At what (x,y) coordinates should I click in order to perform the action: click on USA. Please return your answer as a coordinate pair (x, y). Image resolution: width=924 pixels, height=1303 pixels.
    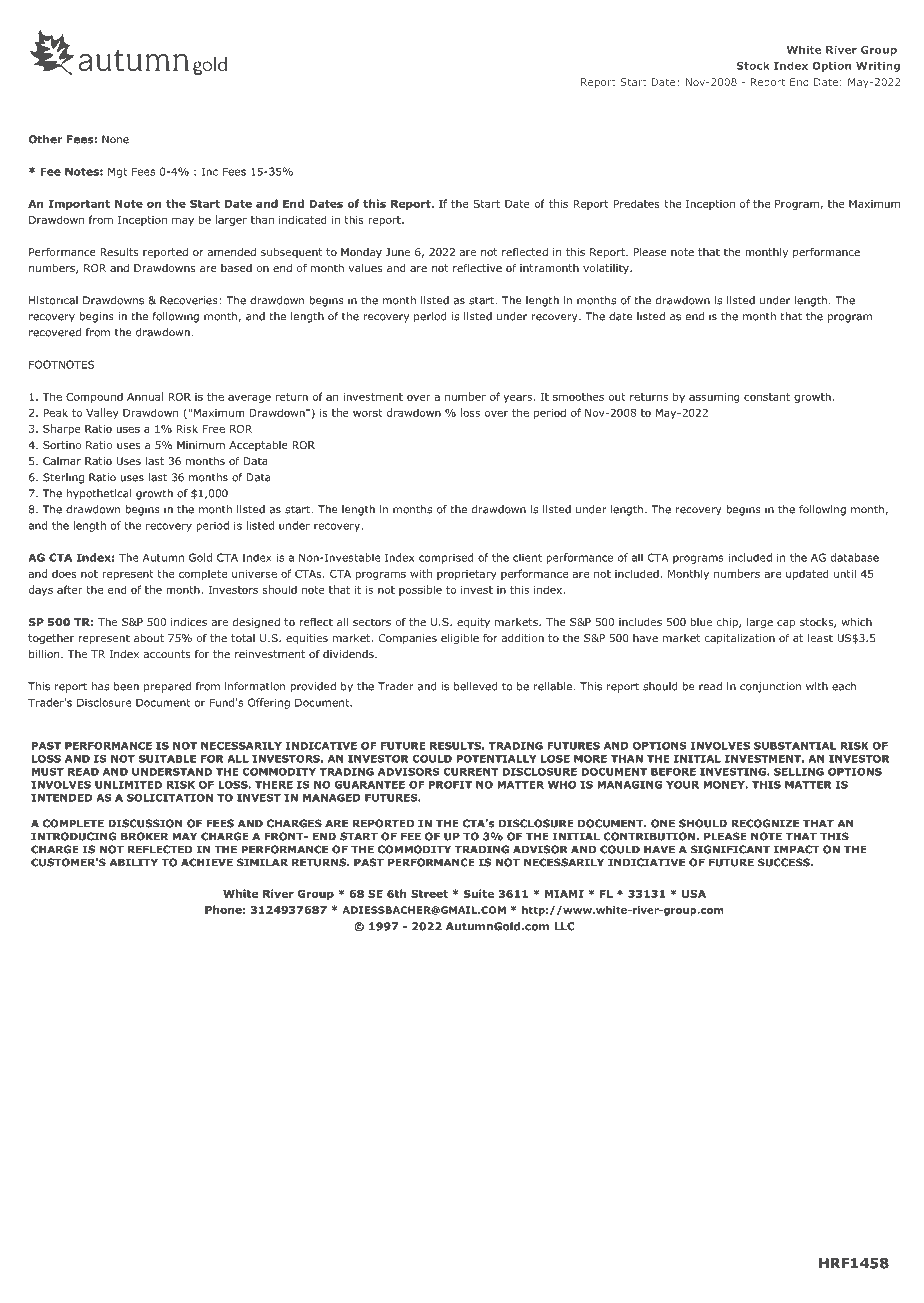
    Looking at the image, I should click on (694, 894).
